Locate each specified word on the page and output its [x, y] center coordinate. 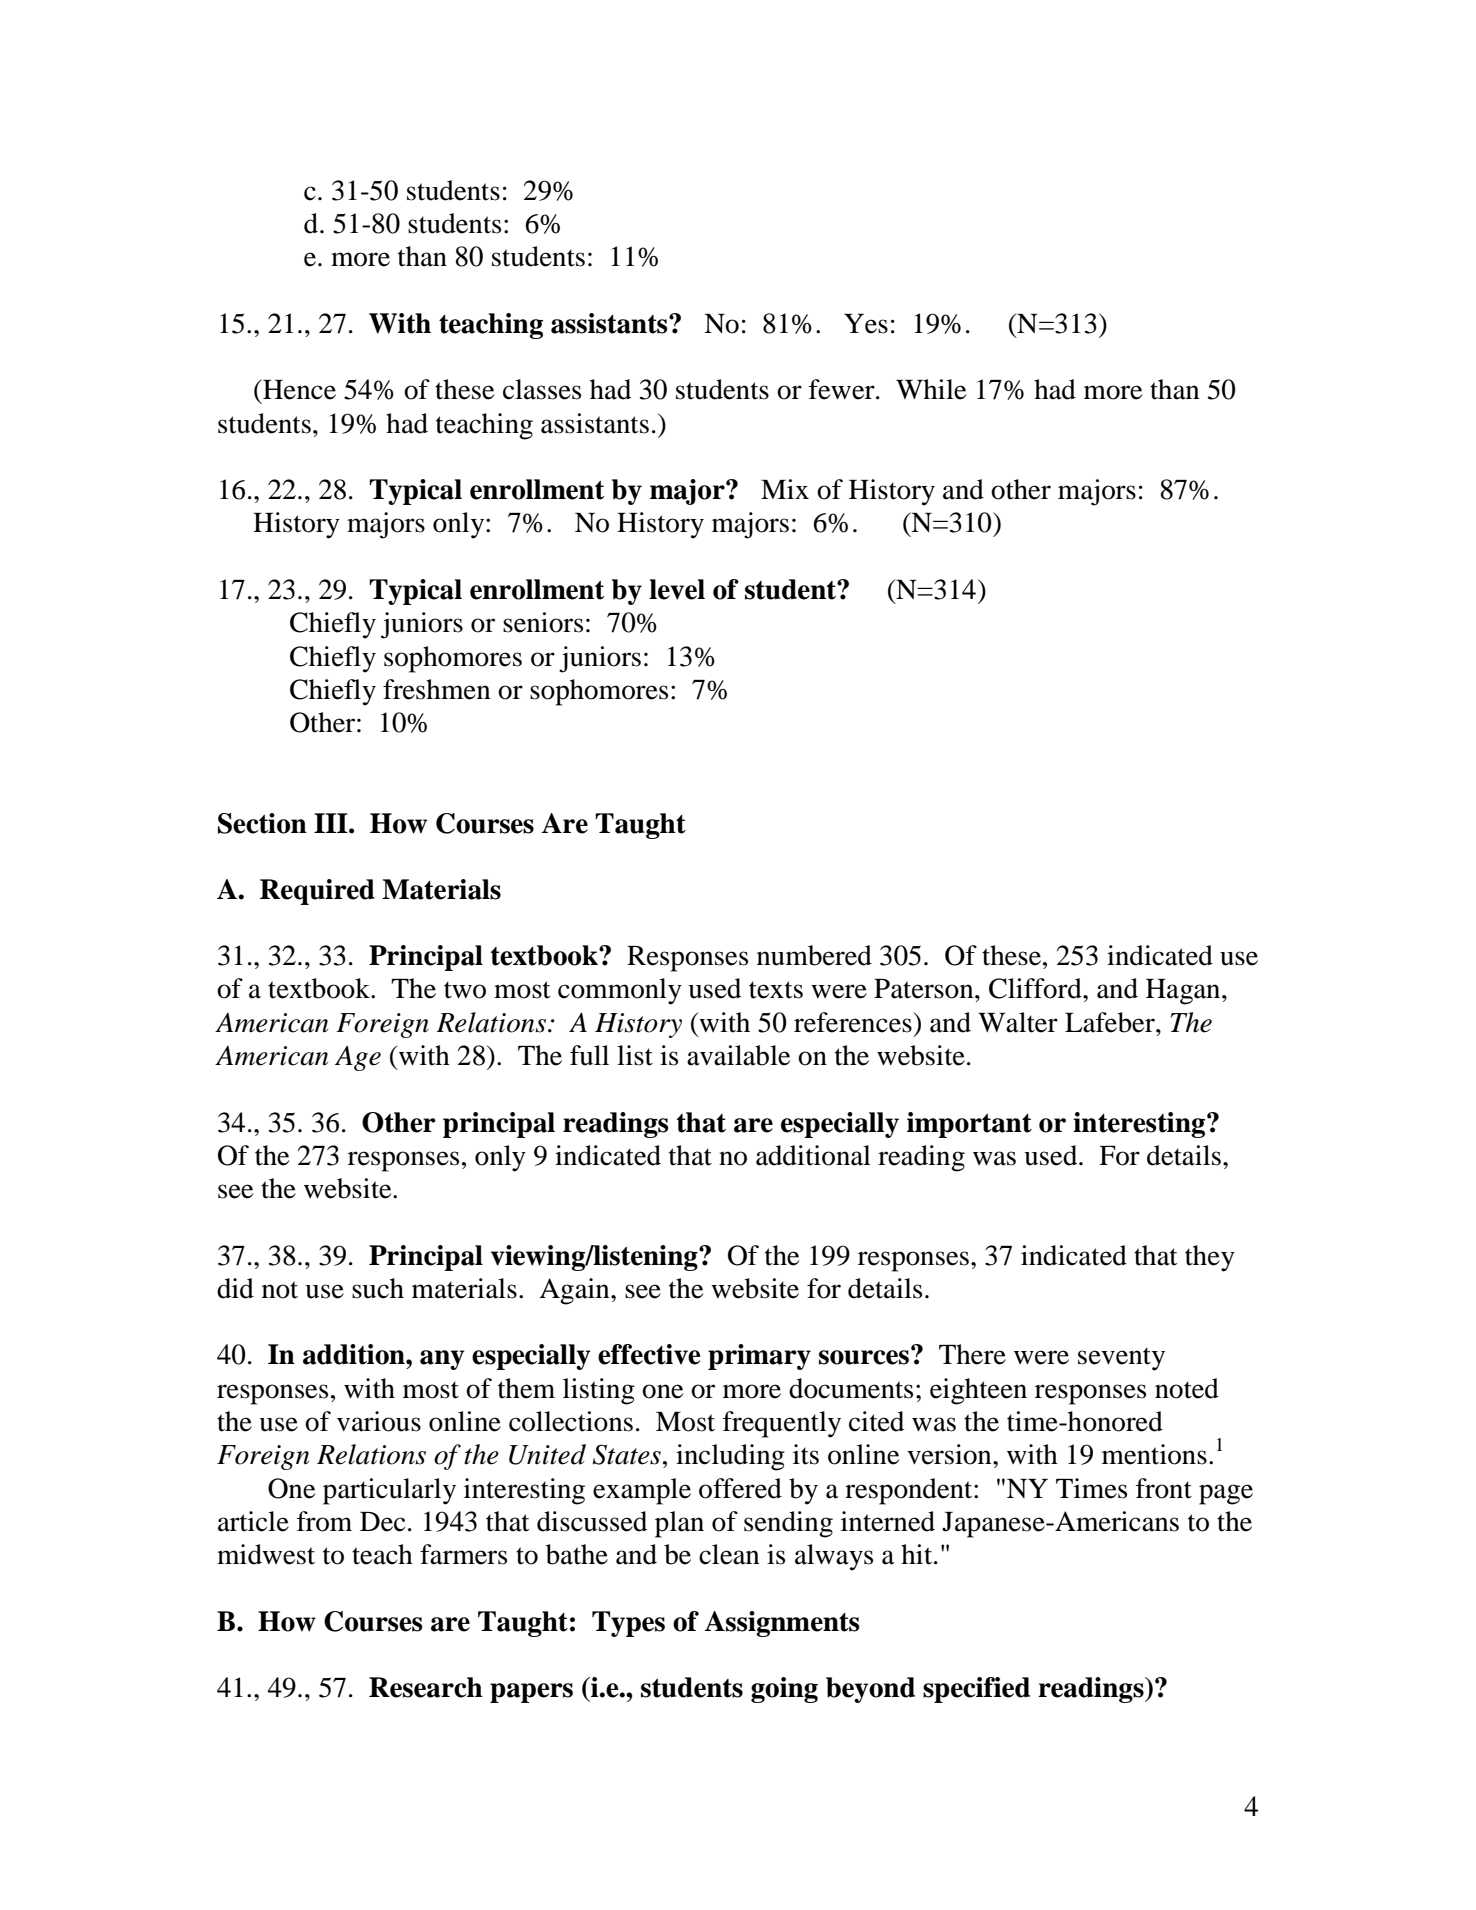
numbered [814, 955]
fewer [843, 389]
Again [575, 1291]
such [378, 1288]
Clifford [1036, 988]
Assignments [782, 1624]
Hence [298, 389]
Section [262, 823]
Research [426, 1687]
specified [976, 1690]
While [931, 389]
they [1210, 1258]
